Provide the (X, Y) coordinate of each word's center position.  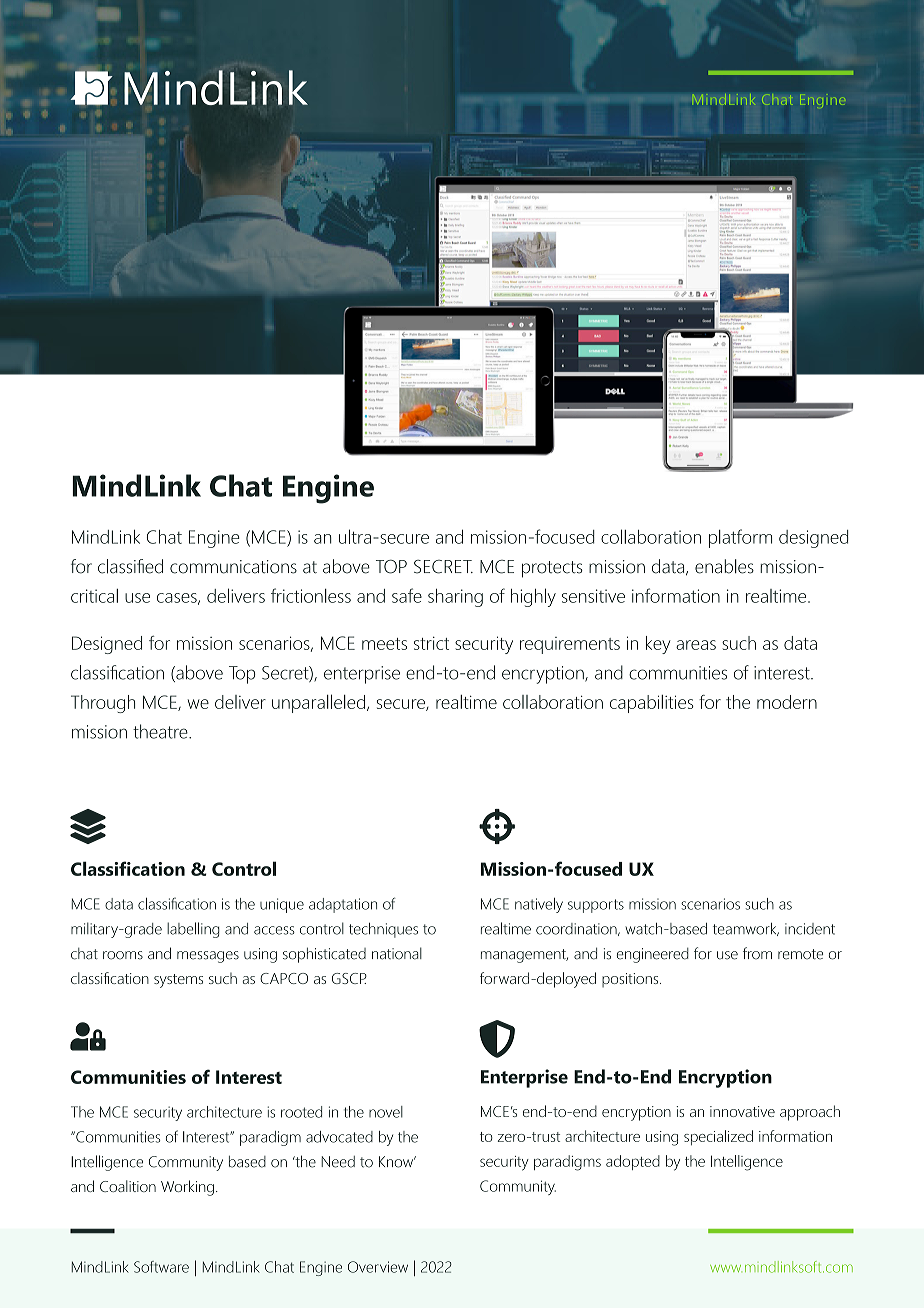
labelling (193, 930)
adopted (633, 1162)
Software (161, 1267)
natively (539, 905)
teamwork (746, 929)
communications (233, 567)
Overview (378, 1267)
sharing (455, 598)
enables (724, 566)
